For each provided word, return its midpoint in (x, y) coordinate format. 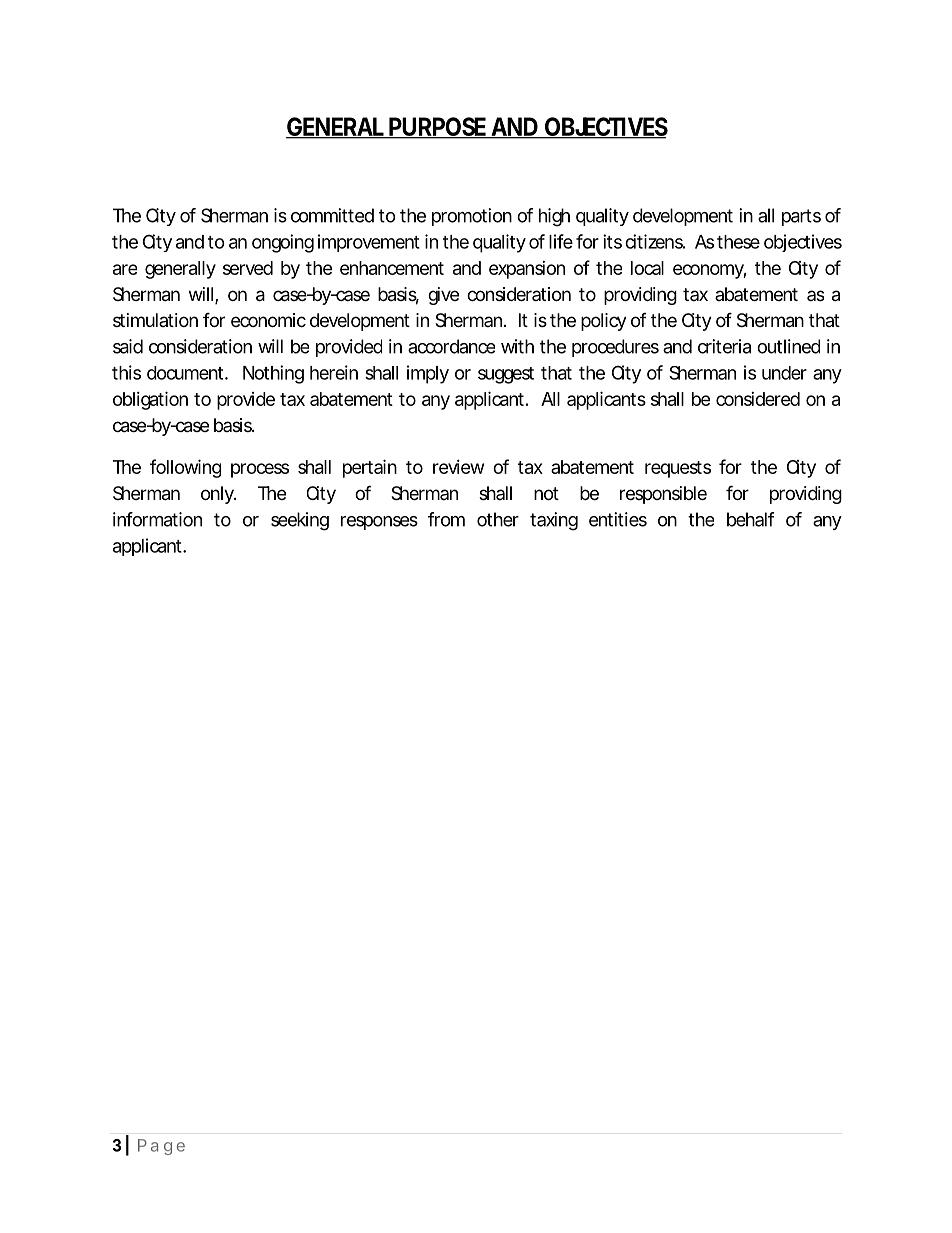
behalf (751, 519)
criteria (724, 346)
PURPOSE (437, 128)
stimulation (155, 320)
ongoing (283, 243)
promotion (472, 217)
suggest (506, 375)
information (157, 519)
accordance (451, 346)
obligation (150, 400)
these (738, 242)
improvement (369, 243)
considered (758, 399)
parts (801, 217)
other (498, 519)
